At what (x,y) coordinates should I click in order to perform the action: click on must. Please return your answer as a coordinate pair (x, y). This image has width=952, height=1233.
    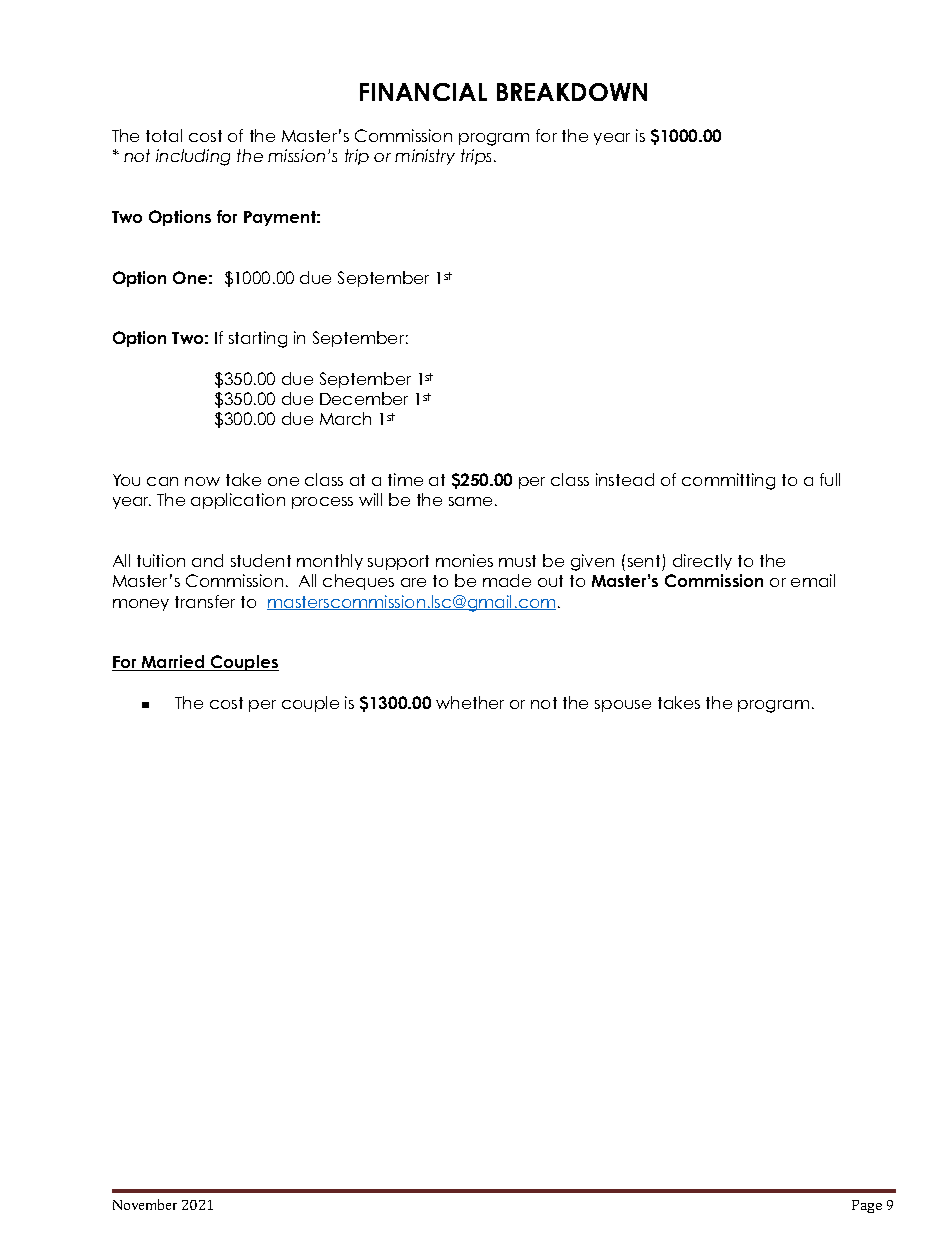
    Looking at the image, I should click on (517, 561).
